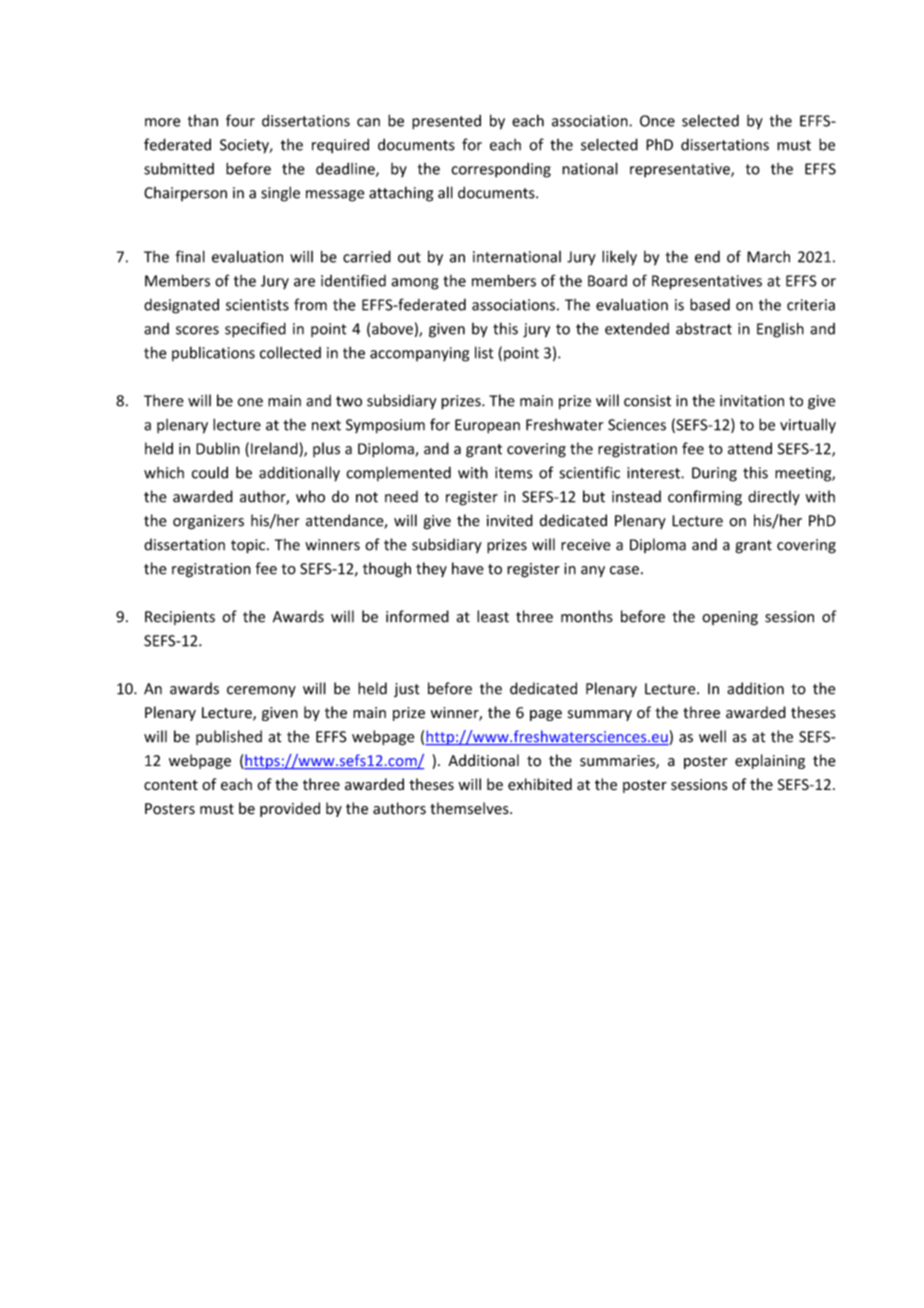 The height and width of the screenshot is (1308, 924). I want to click on items, so click(513, 473).
